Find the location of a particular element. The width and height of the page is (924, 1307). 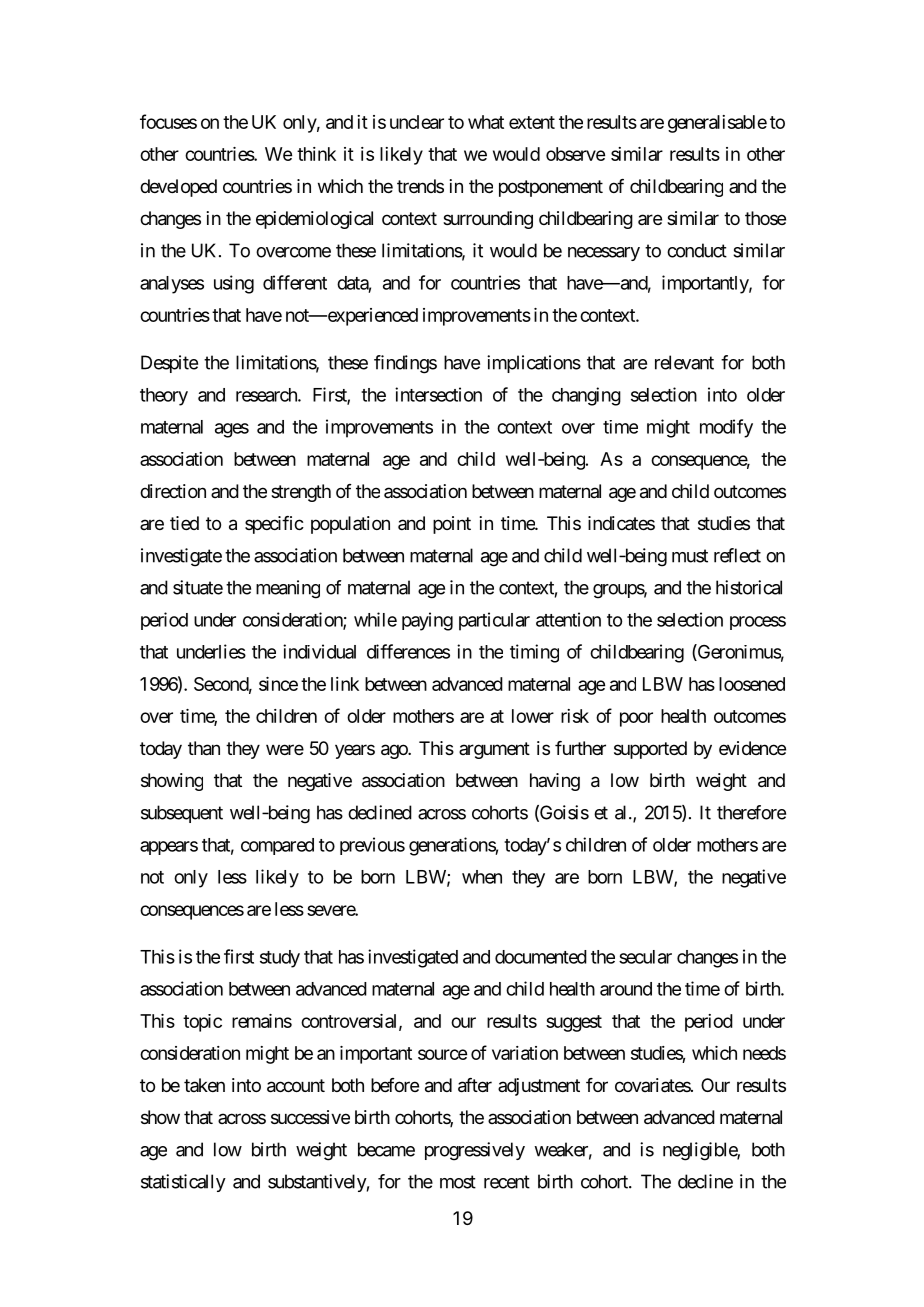

what is located at coordinates (486, 122).
